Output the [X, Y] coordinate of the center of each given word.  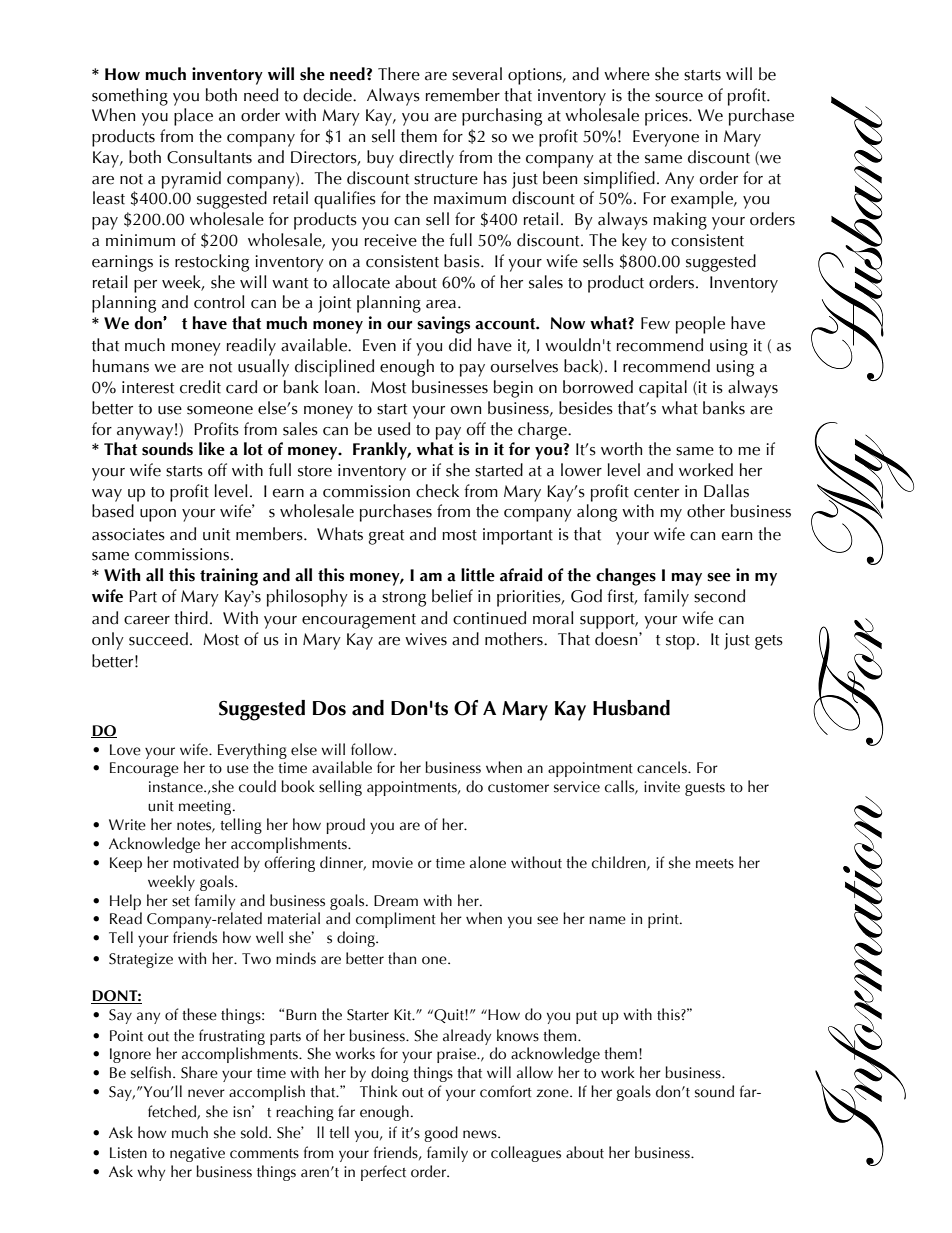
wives [426, 639]
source [679, 97]
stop [680, 642]
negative [197, 1154]
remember [463, 95]
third [191, 618]
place [193, 117]
